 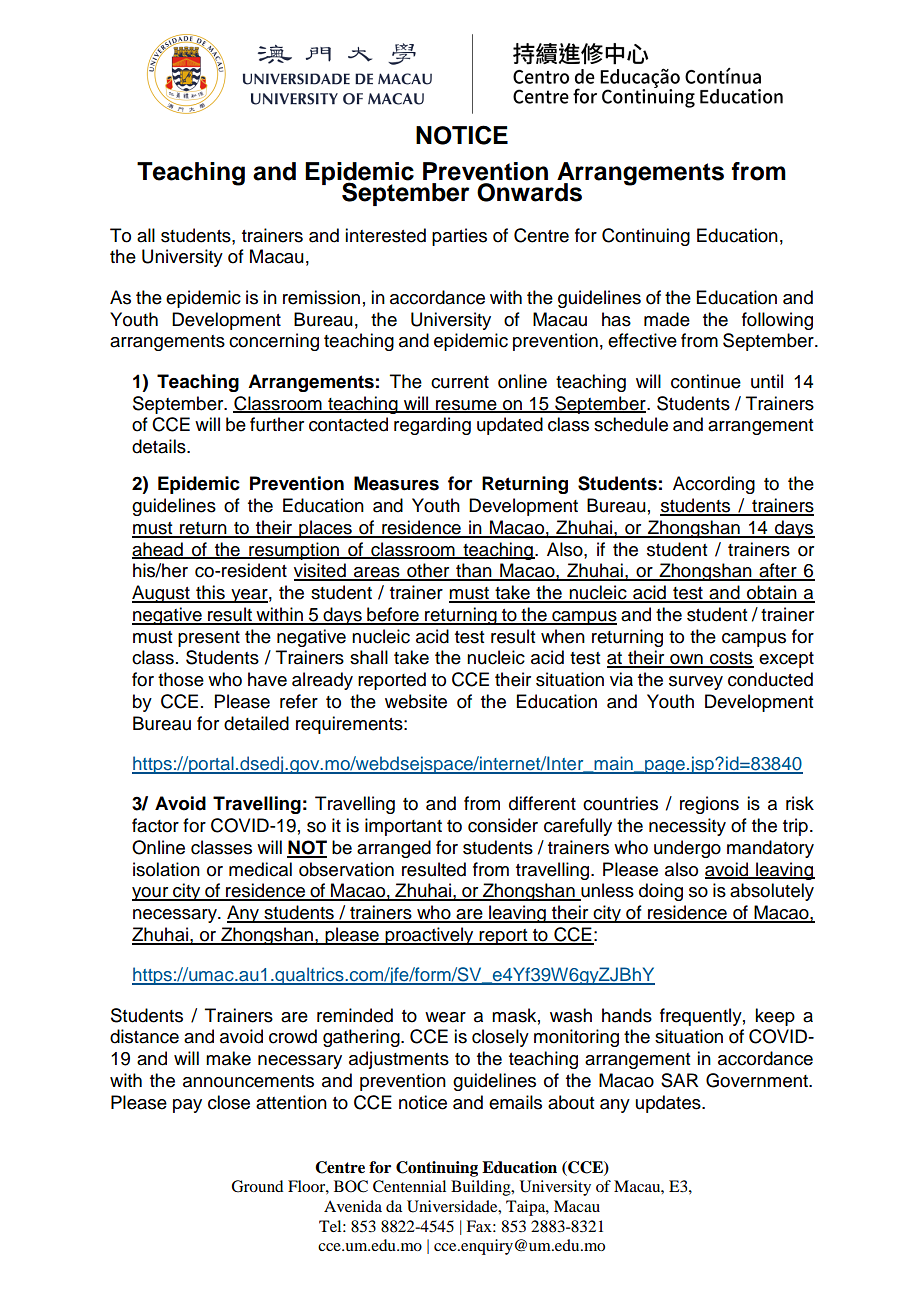 I want to click on updates, so click(x=669, y=1104).
